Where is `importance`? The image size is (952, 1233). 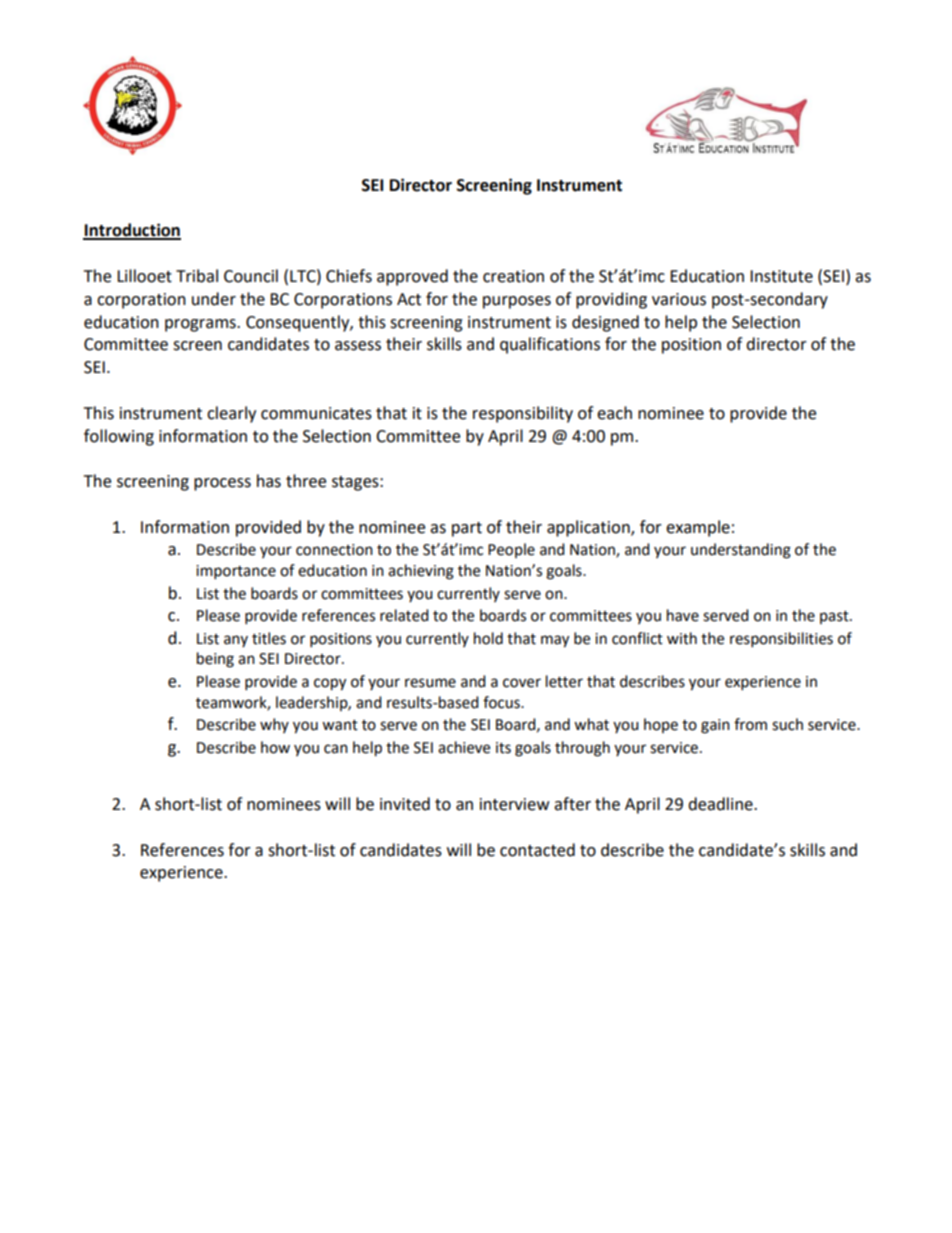 importance is located at coordinates (236, 572).
